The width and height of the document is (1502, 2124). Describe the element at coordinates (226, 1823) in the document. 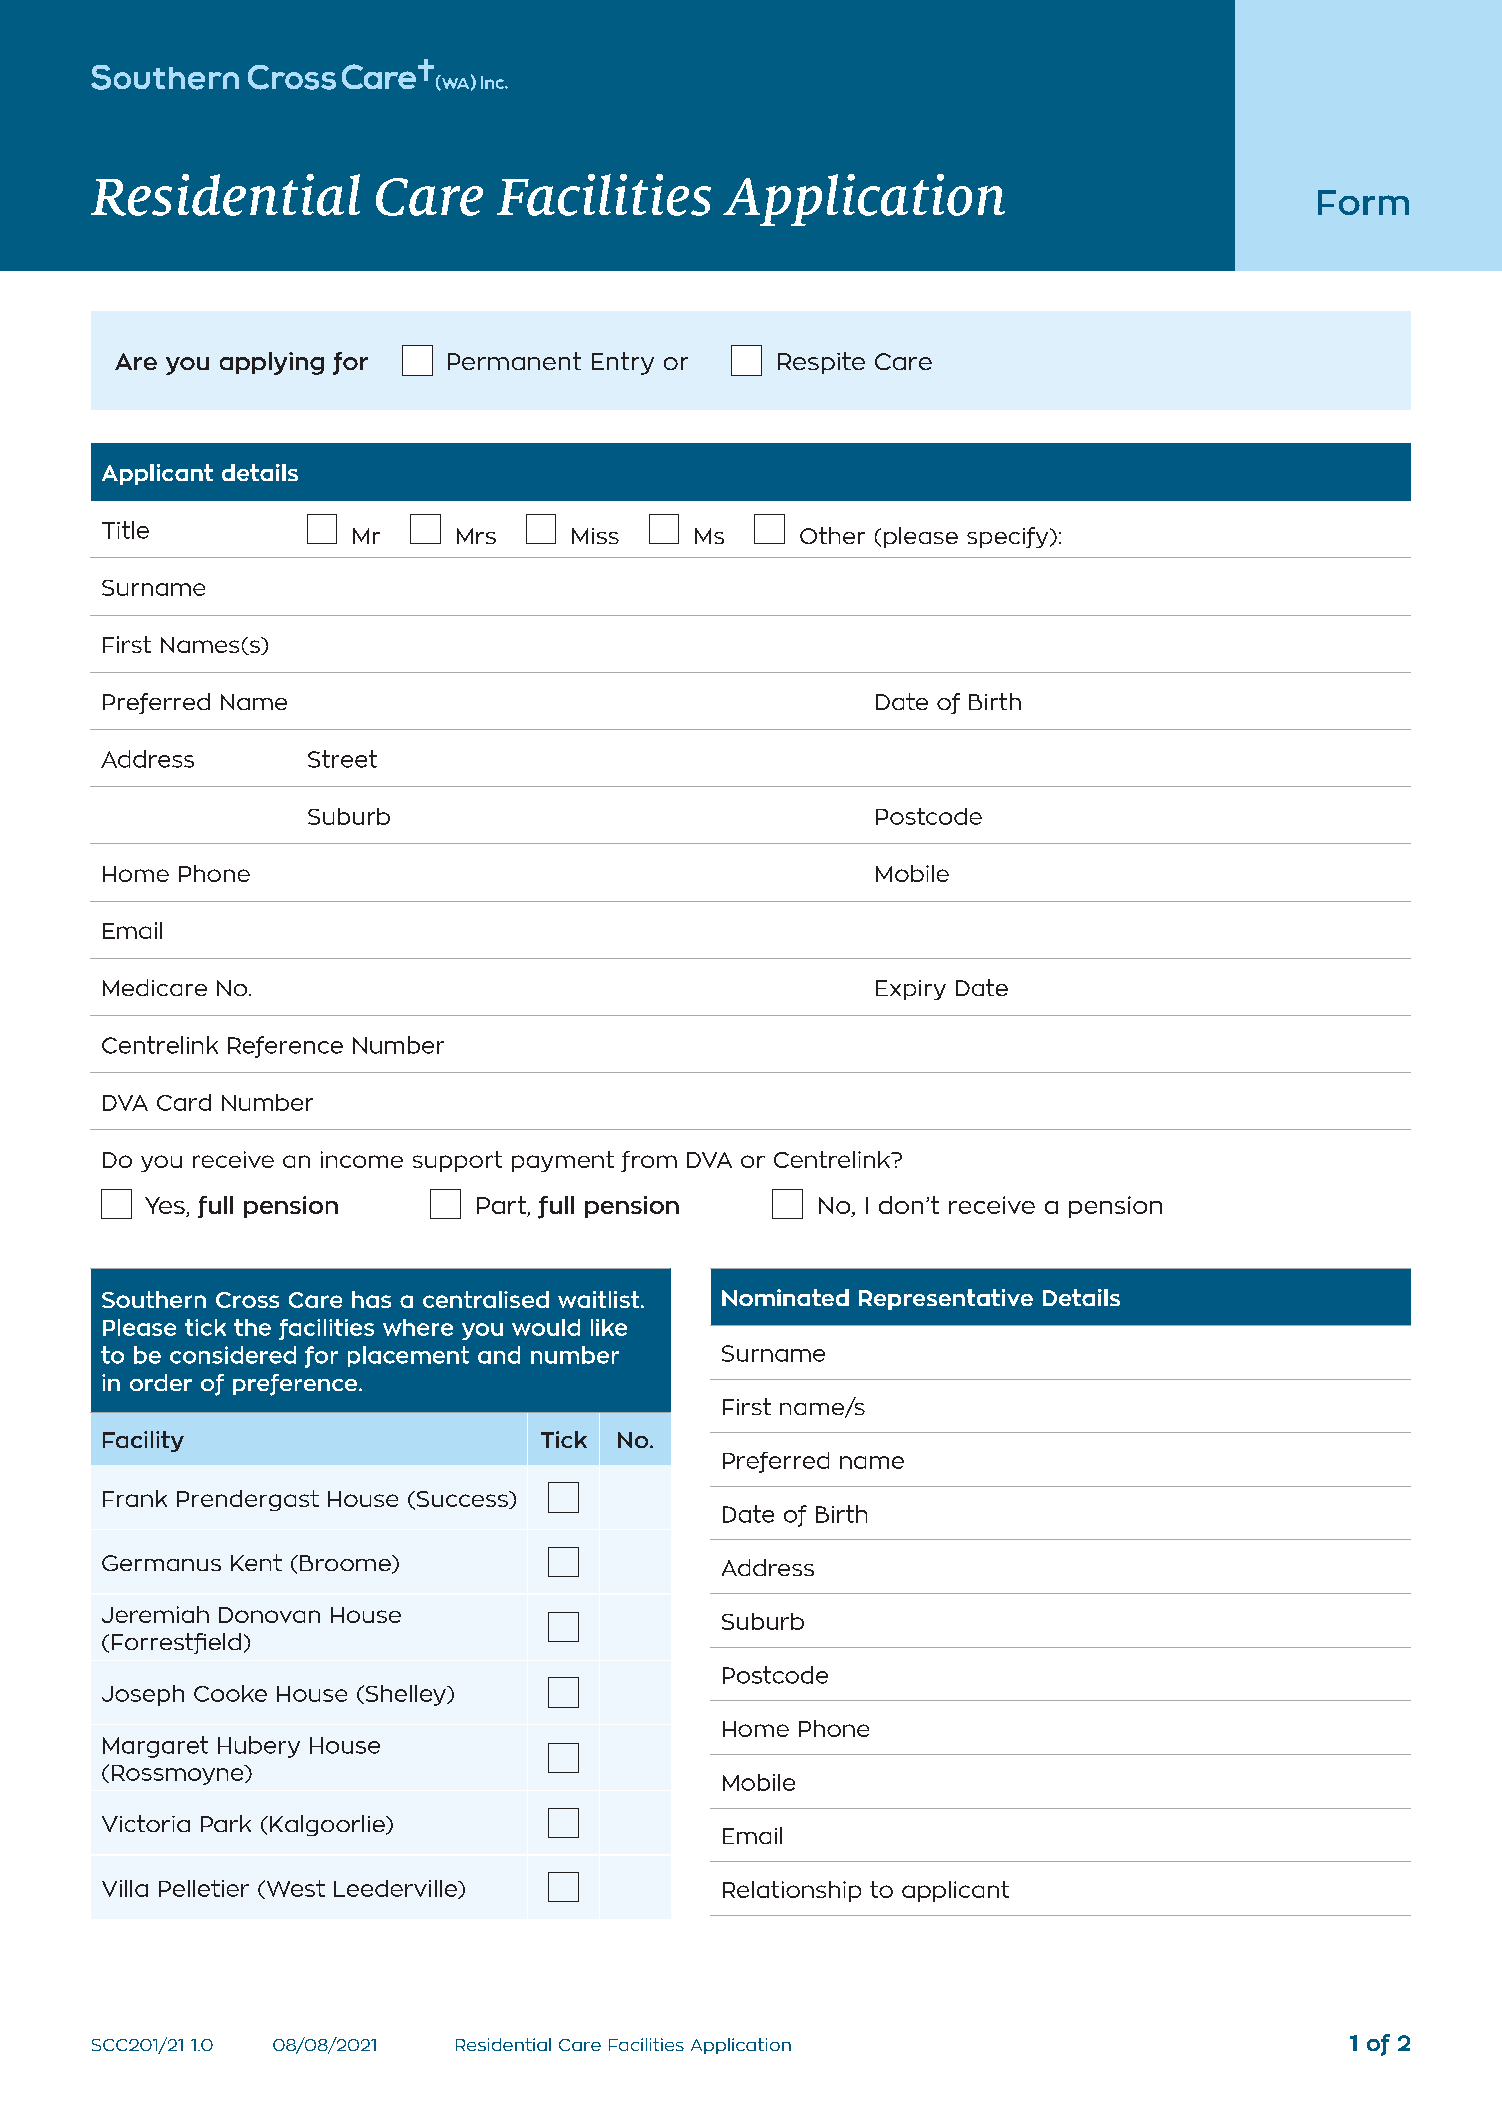

I see `Park` at that location.
